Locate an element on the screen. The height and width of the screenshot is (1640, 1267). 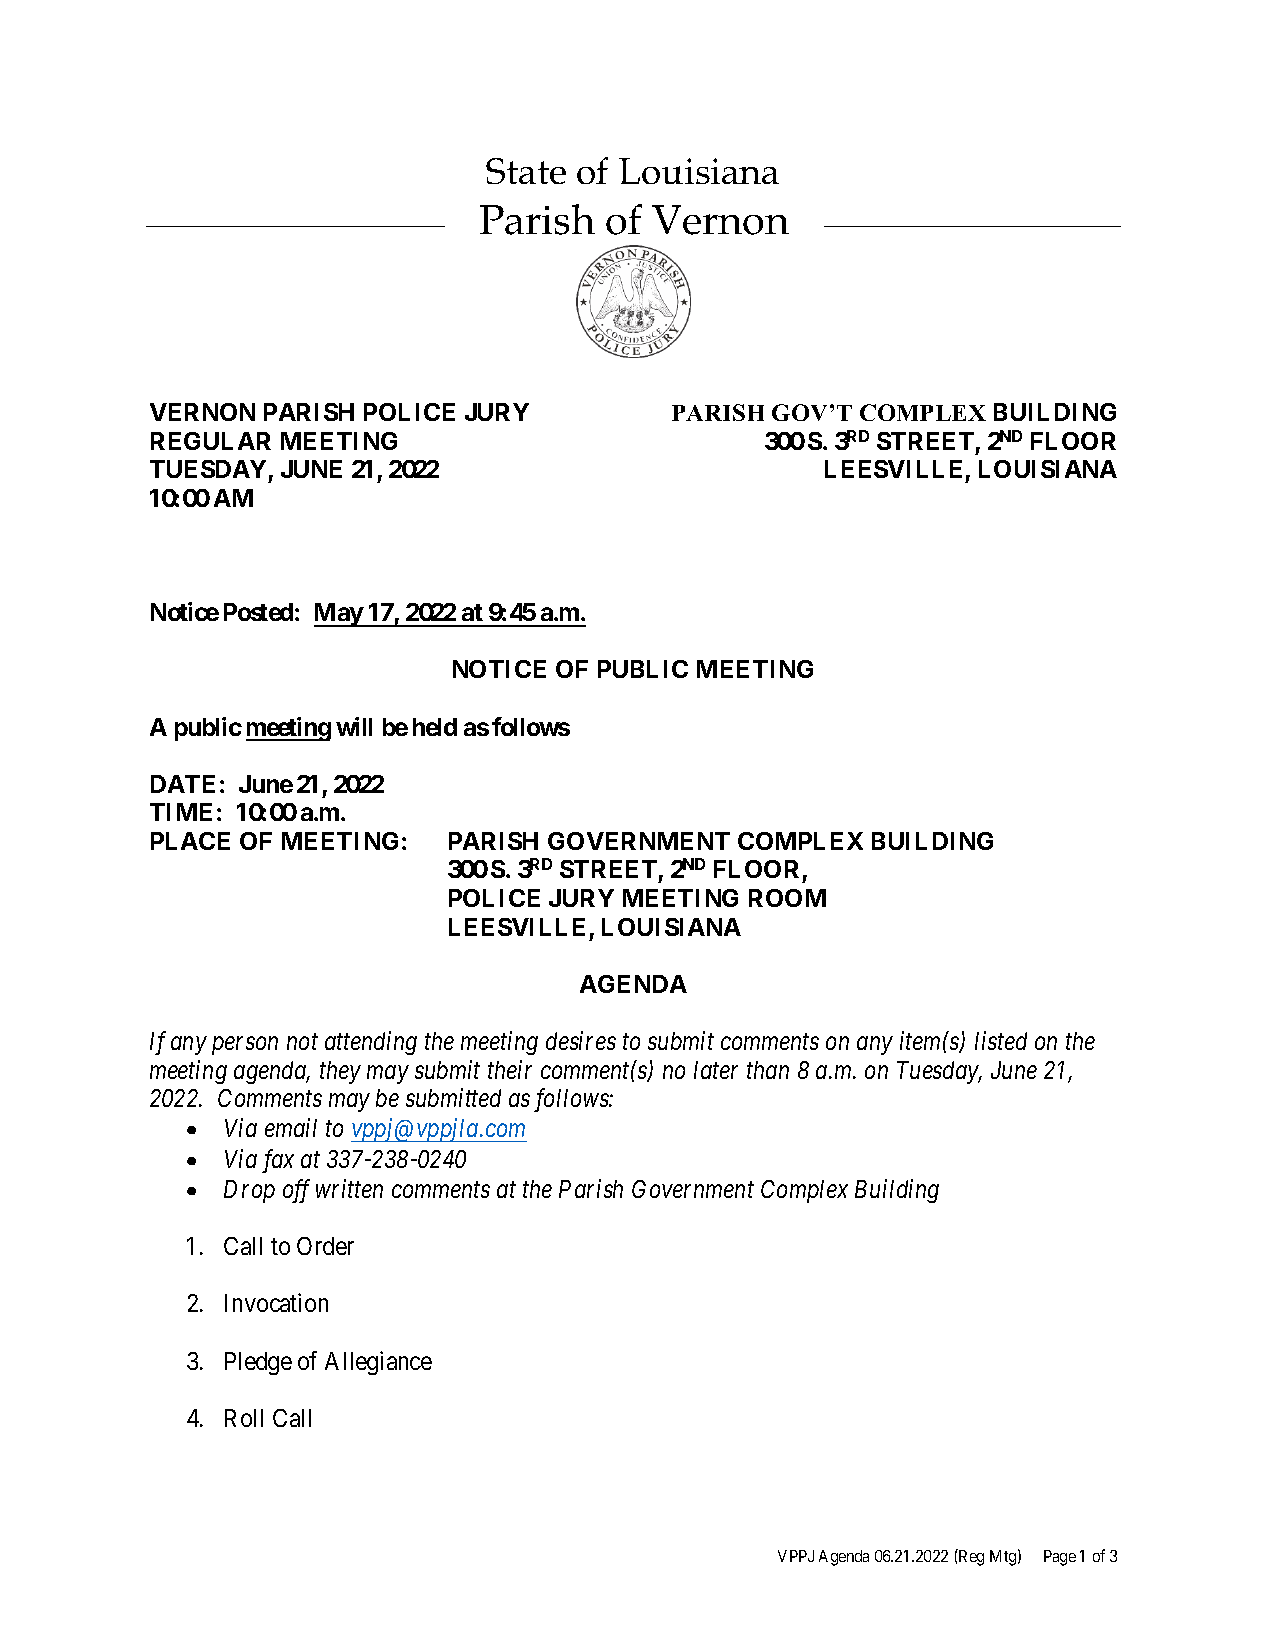
they is located at coordinates (340, 1072).
